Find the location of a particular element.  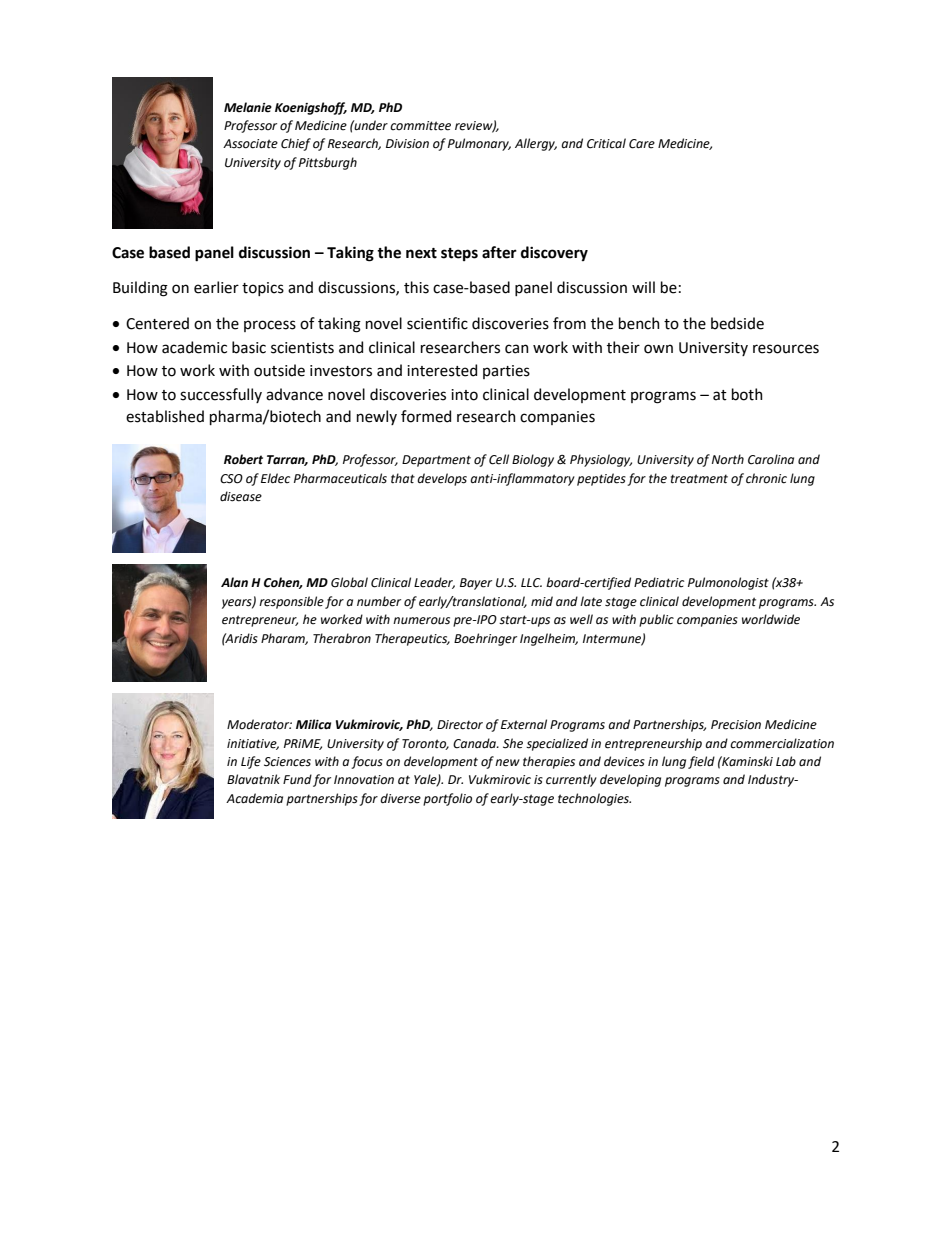

Care is located at coordinates (642, 144).
